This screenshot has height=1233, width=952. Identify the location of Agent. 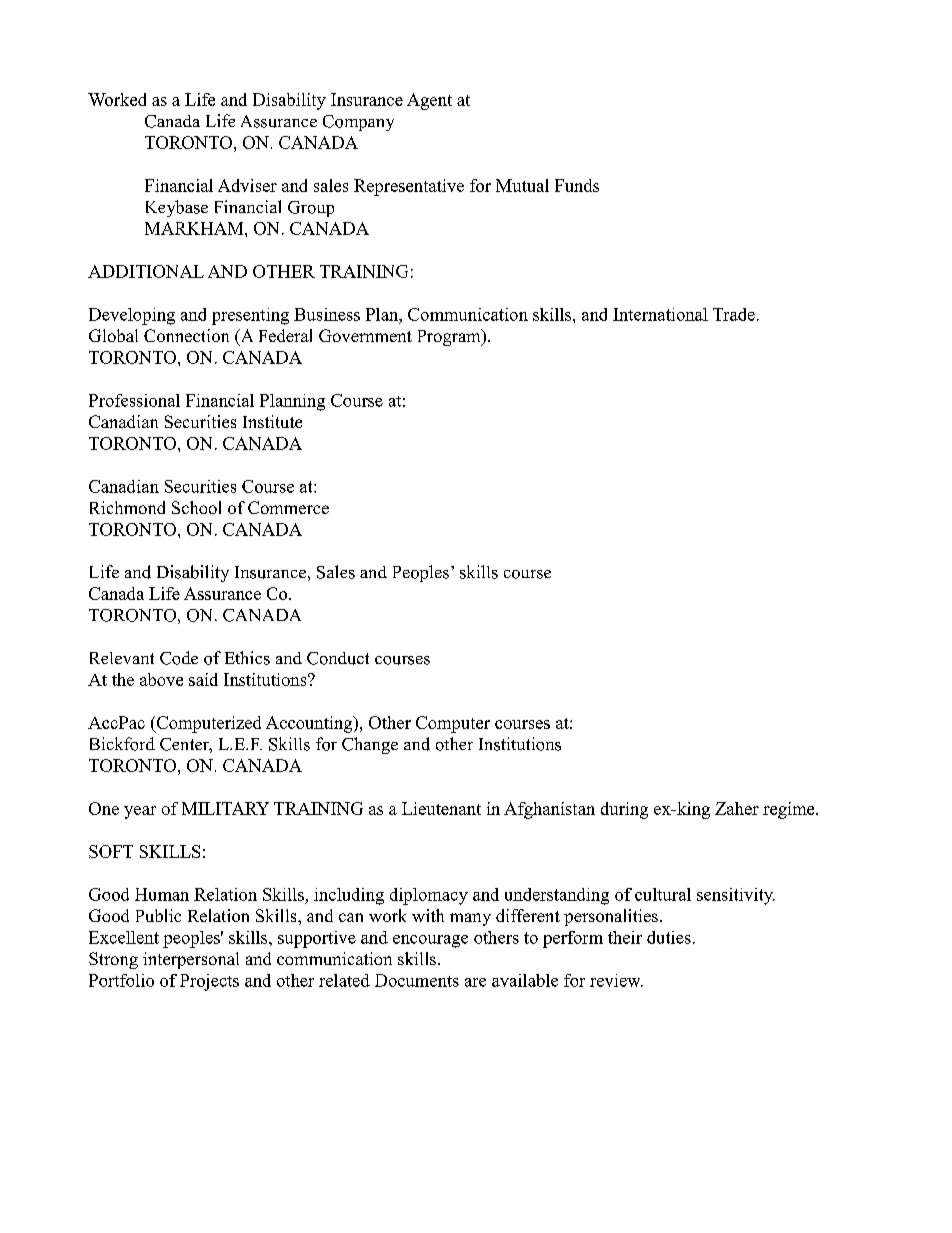
(429, 101).
